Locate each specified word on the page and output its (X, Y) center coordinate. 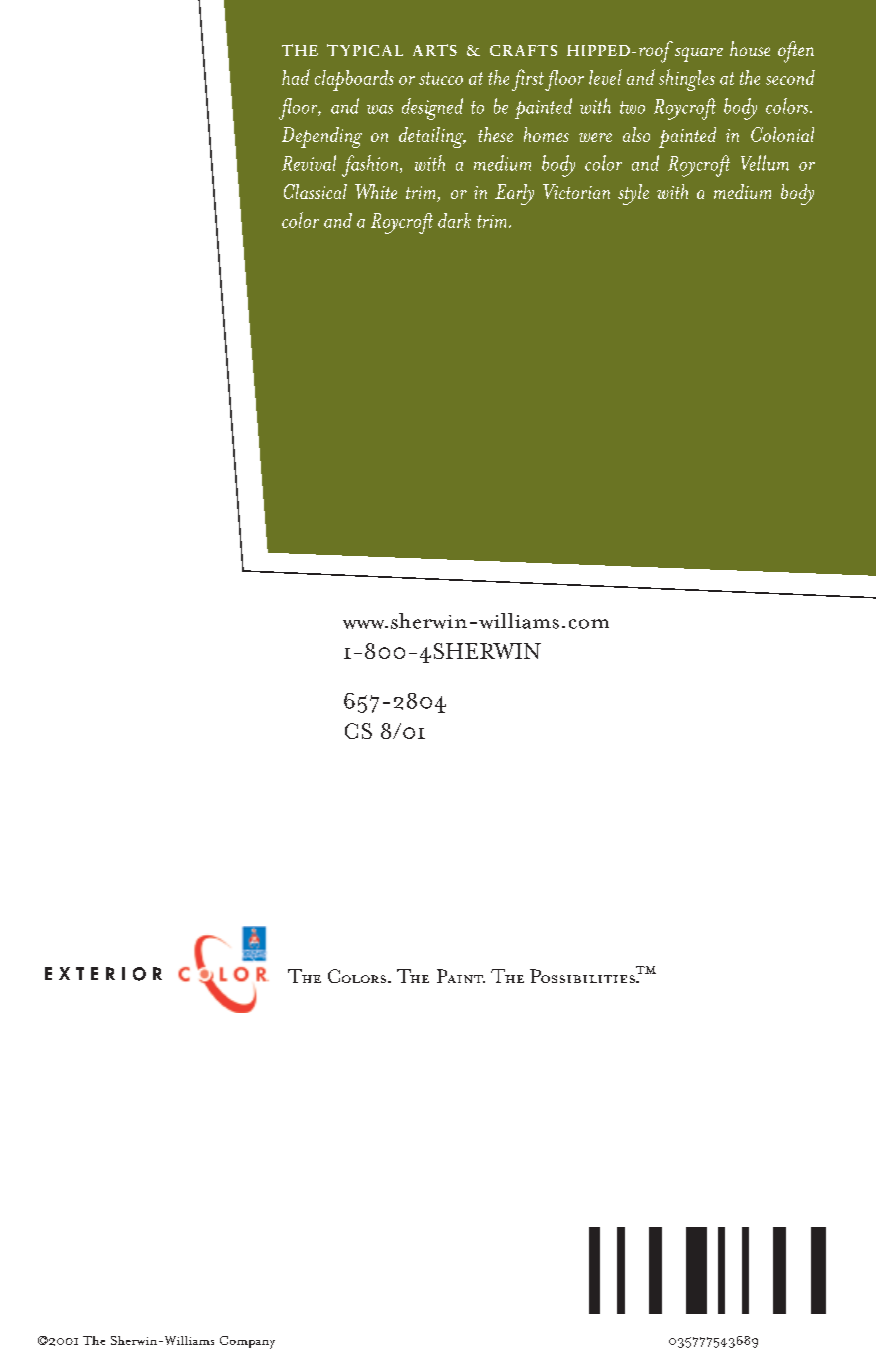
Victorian (576, 191)
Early (514, 194)
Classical (315, 191)
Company (247, 1342)
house (750, 48)
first (528, 80)
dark (454, 220)
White (376, 191)
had (296, 77)
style (633, 194)
